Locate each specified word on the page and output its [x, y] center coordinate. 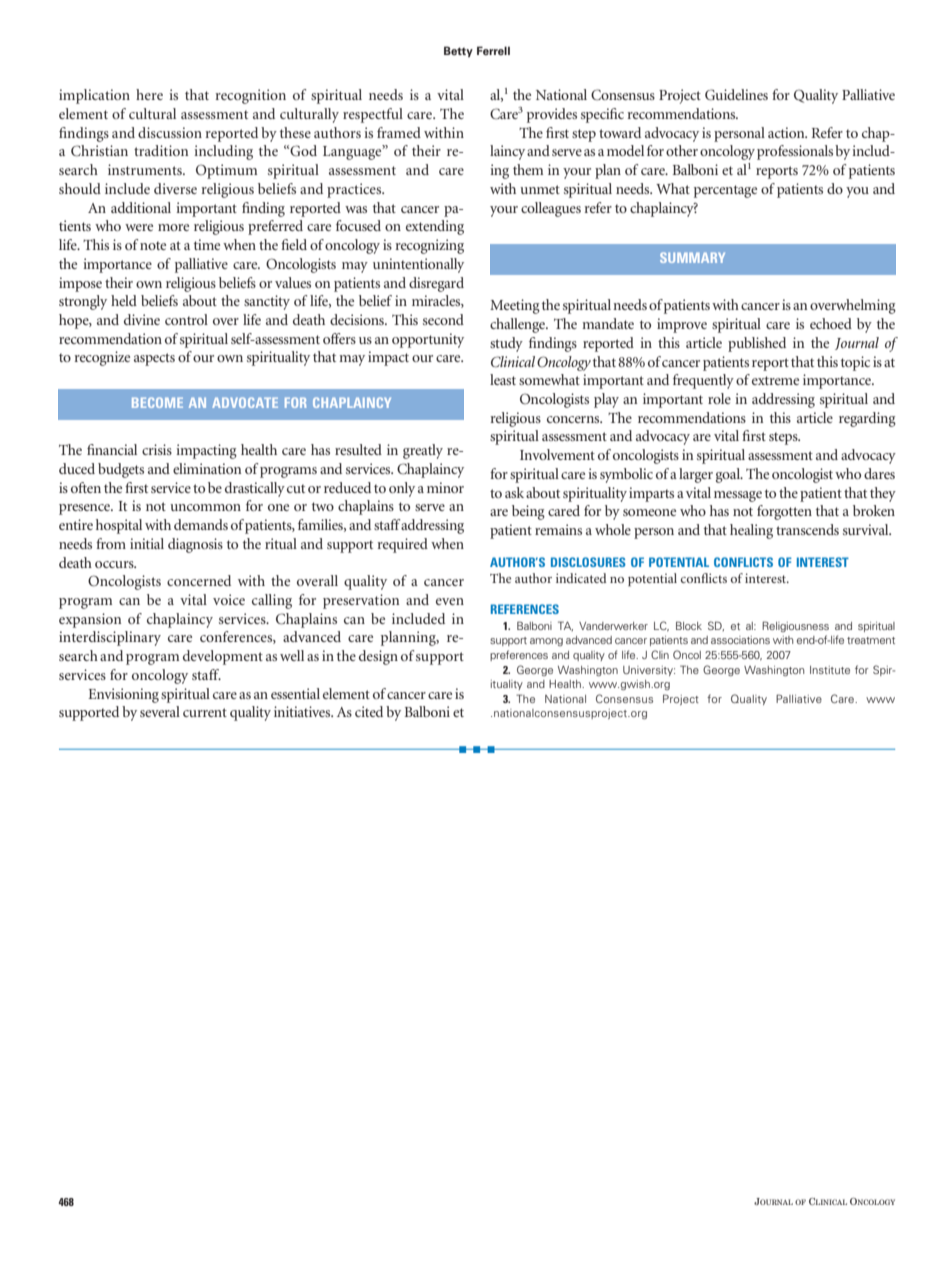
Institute [830, 670]
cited [369, 711]
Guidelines [736, 95]
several [160, 711]
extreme [775, 380]
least [503, 379]
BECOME [157, 402]
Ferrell [493, 50]
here [149, 94]
